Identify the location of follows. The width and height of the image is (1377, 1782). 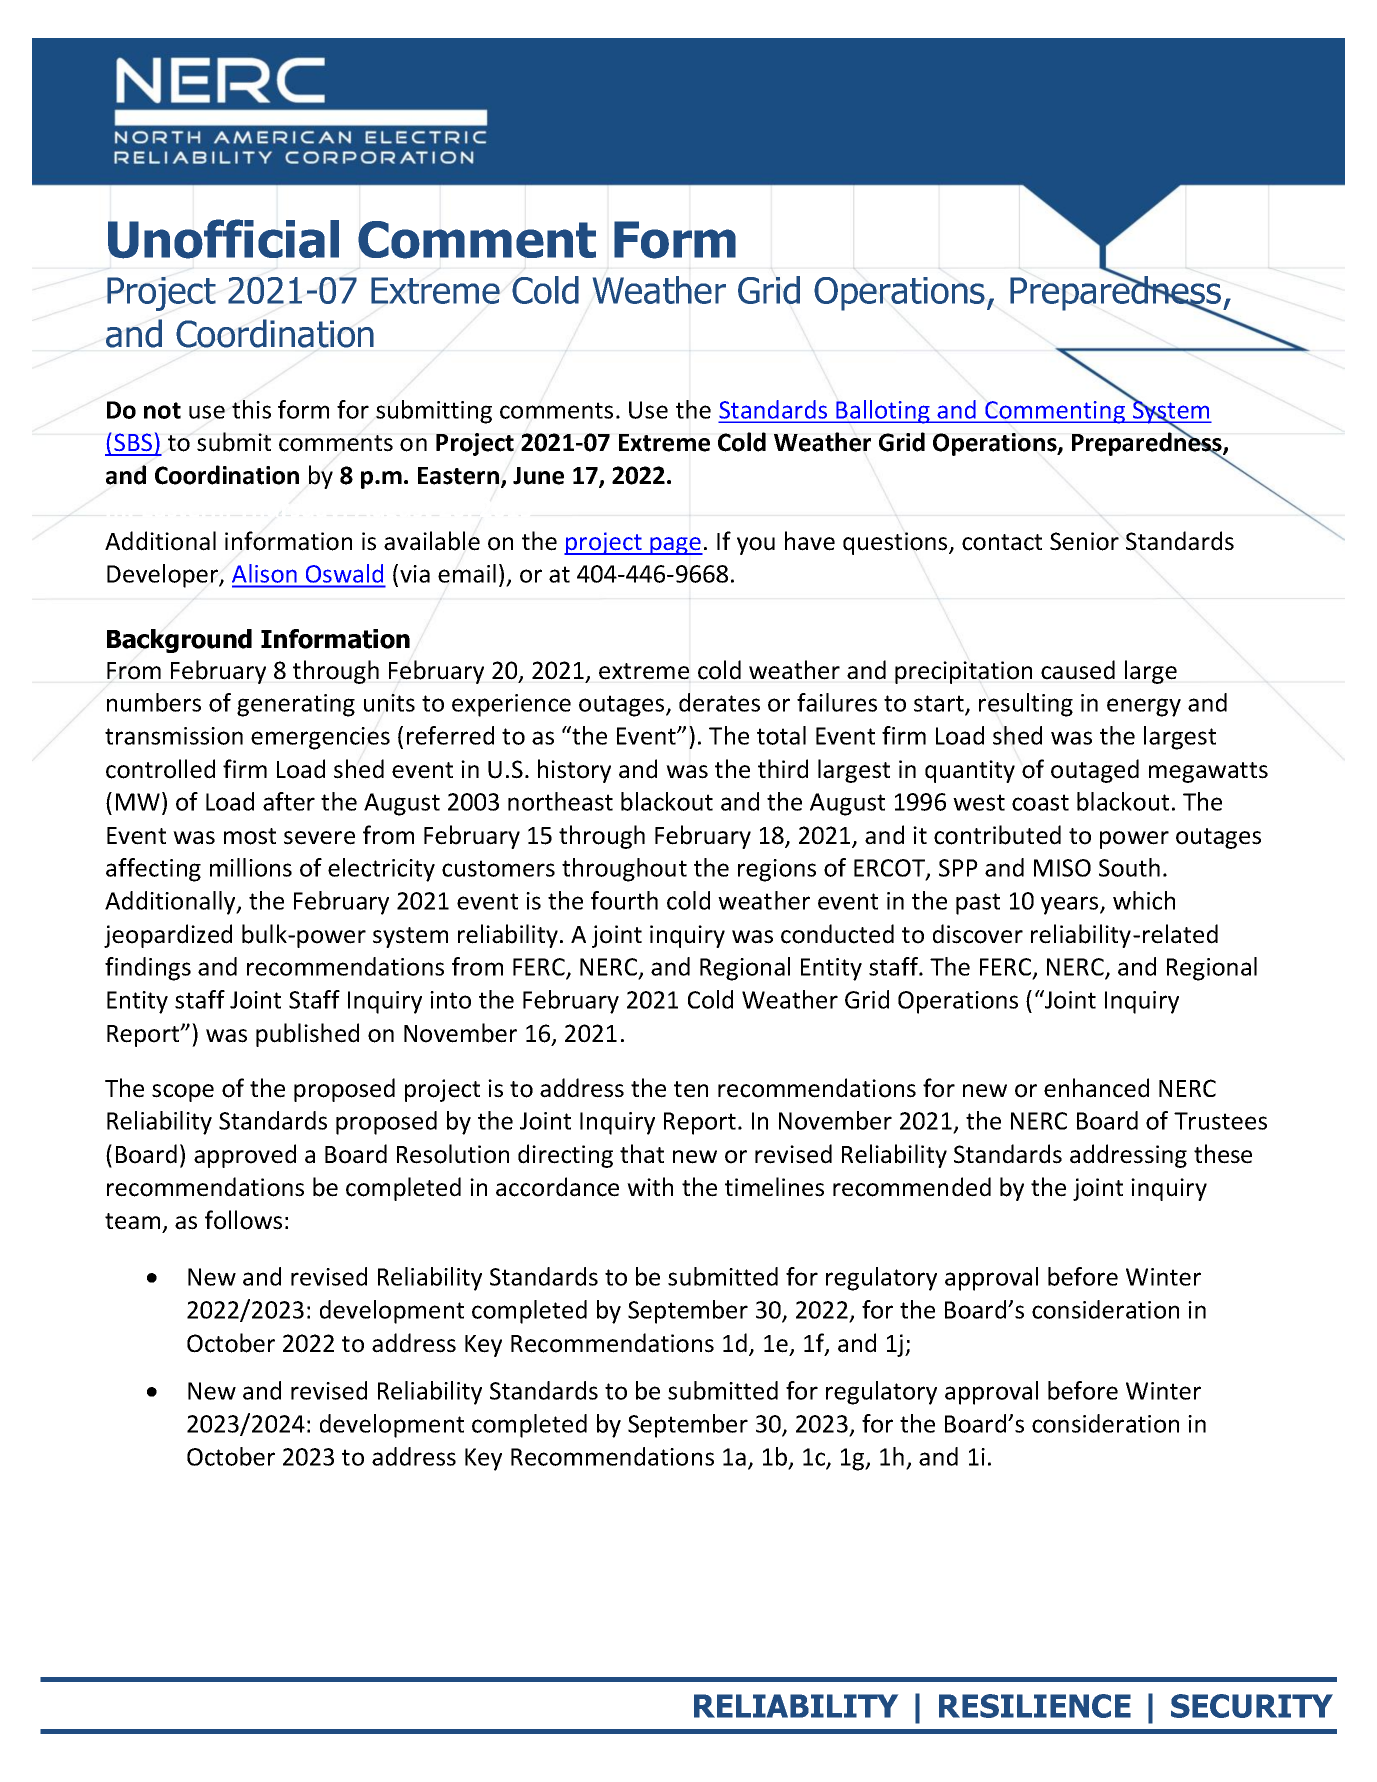
(243, 1220).
